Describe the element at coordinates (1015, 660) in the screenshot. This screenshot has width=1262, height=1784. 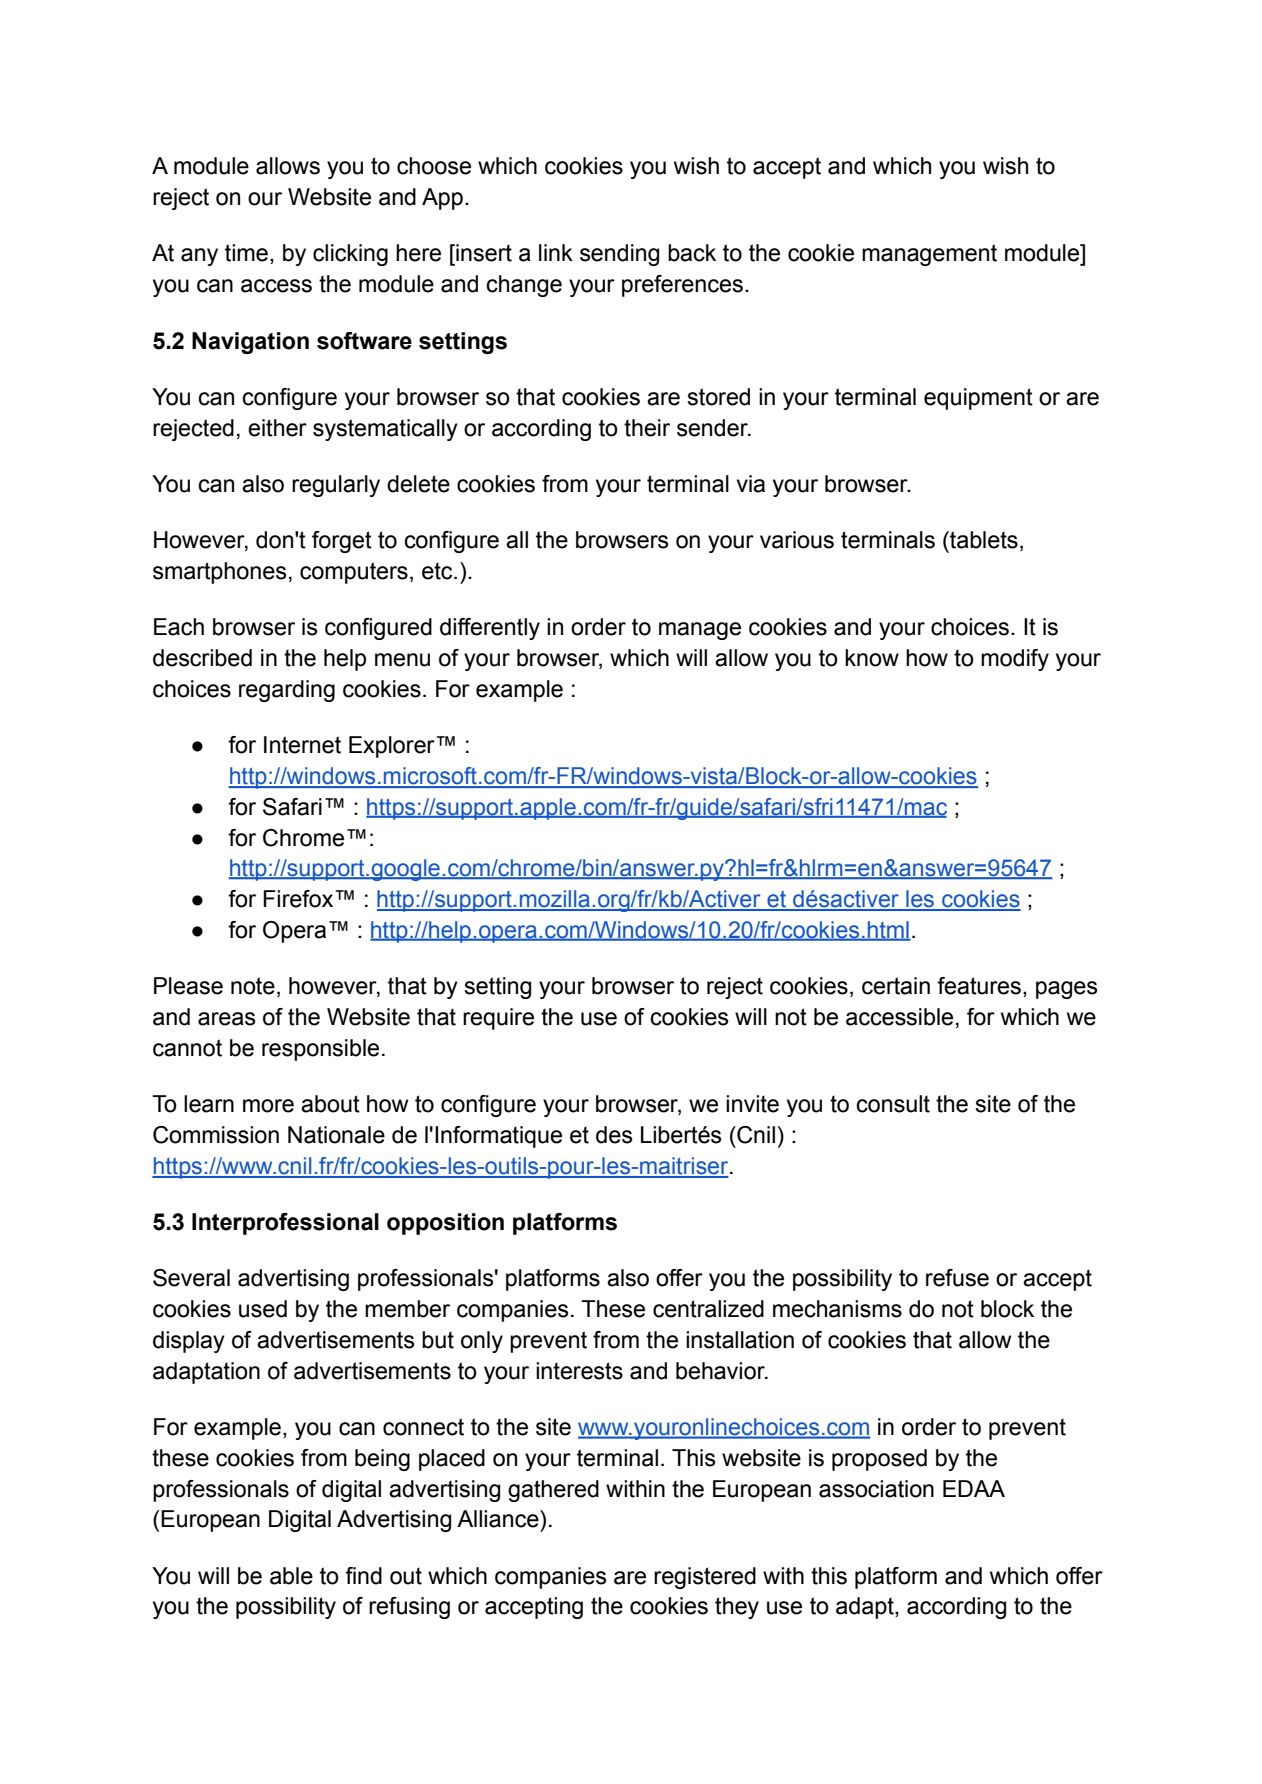
I see `modify` at that location.
